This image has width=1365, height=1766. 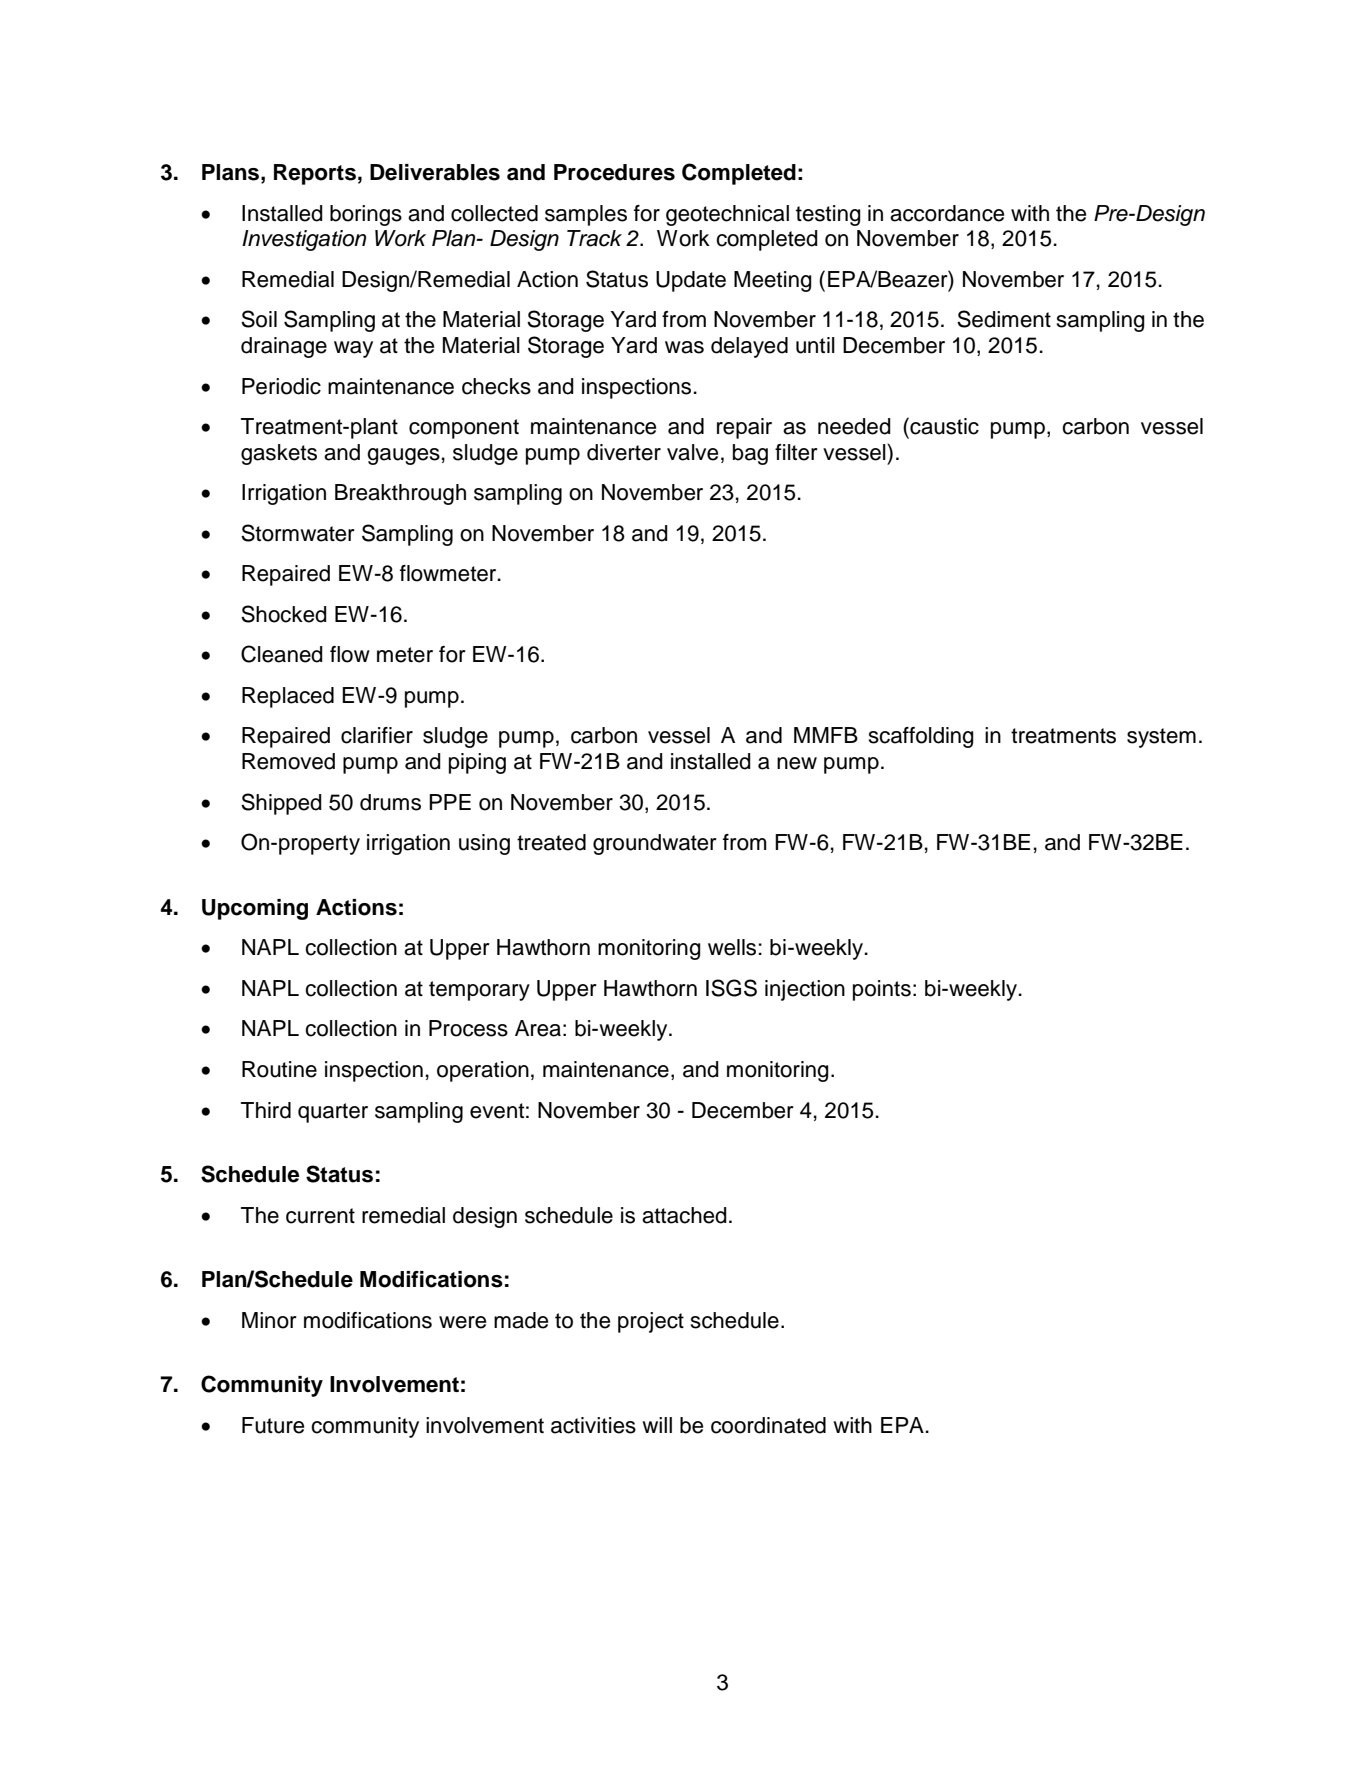 I want to click on borings, so click(x=366, y=215).
